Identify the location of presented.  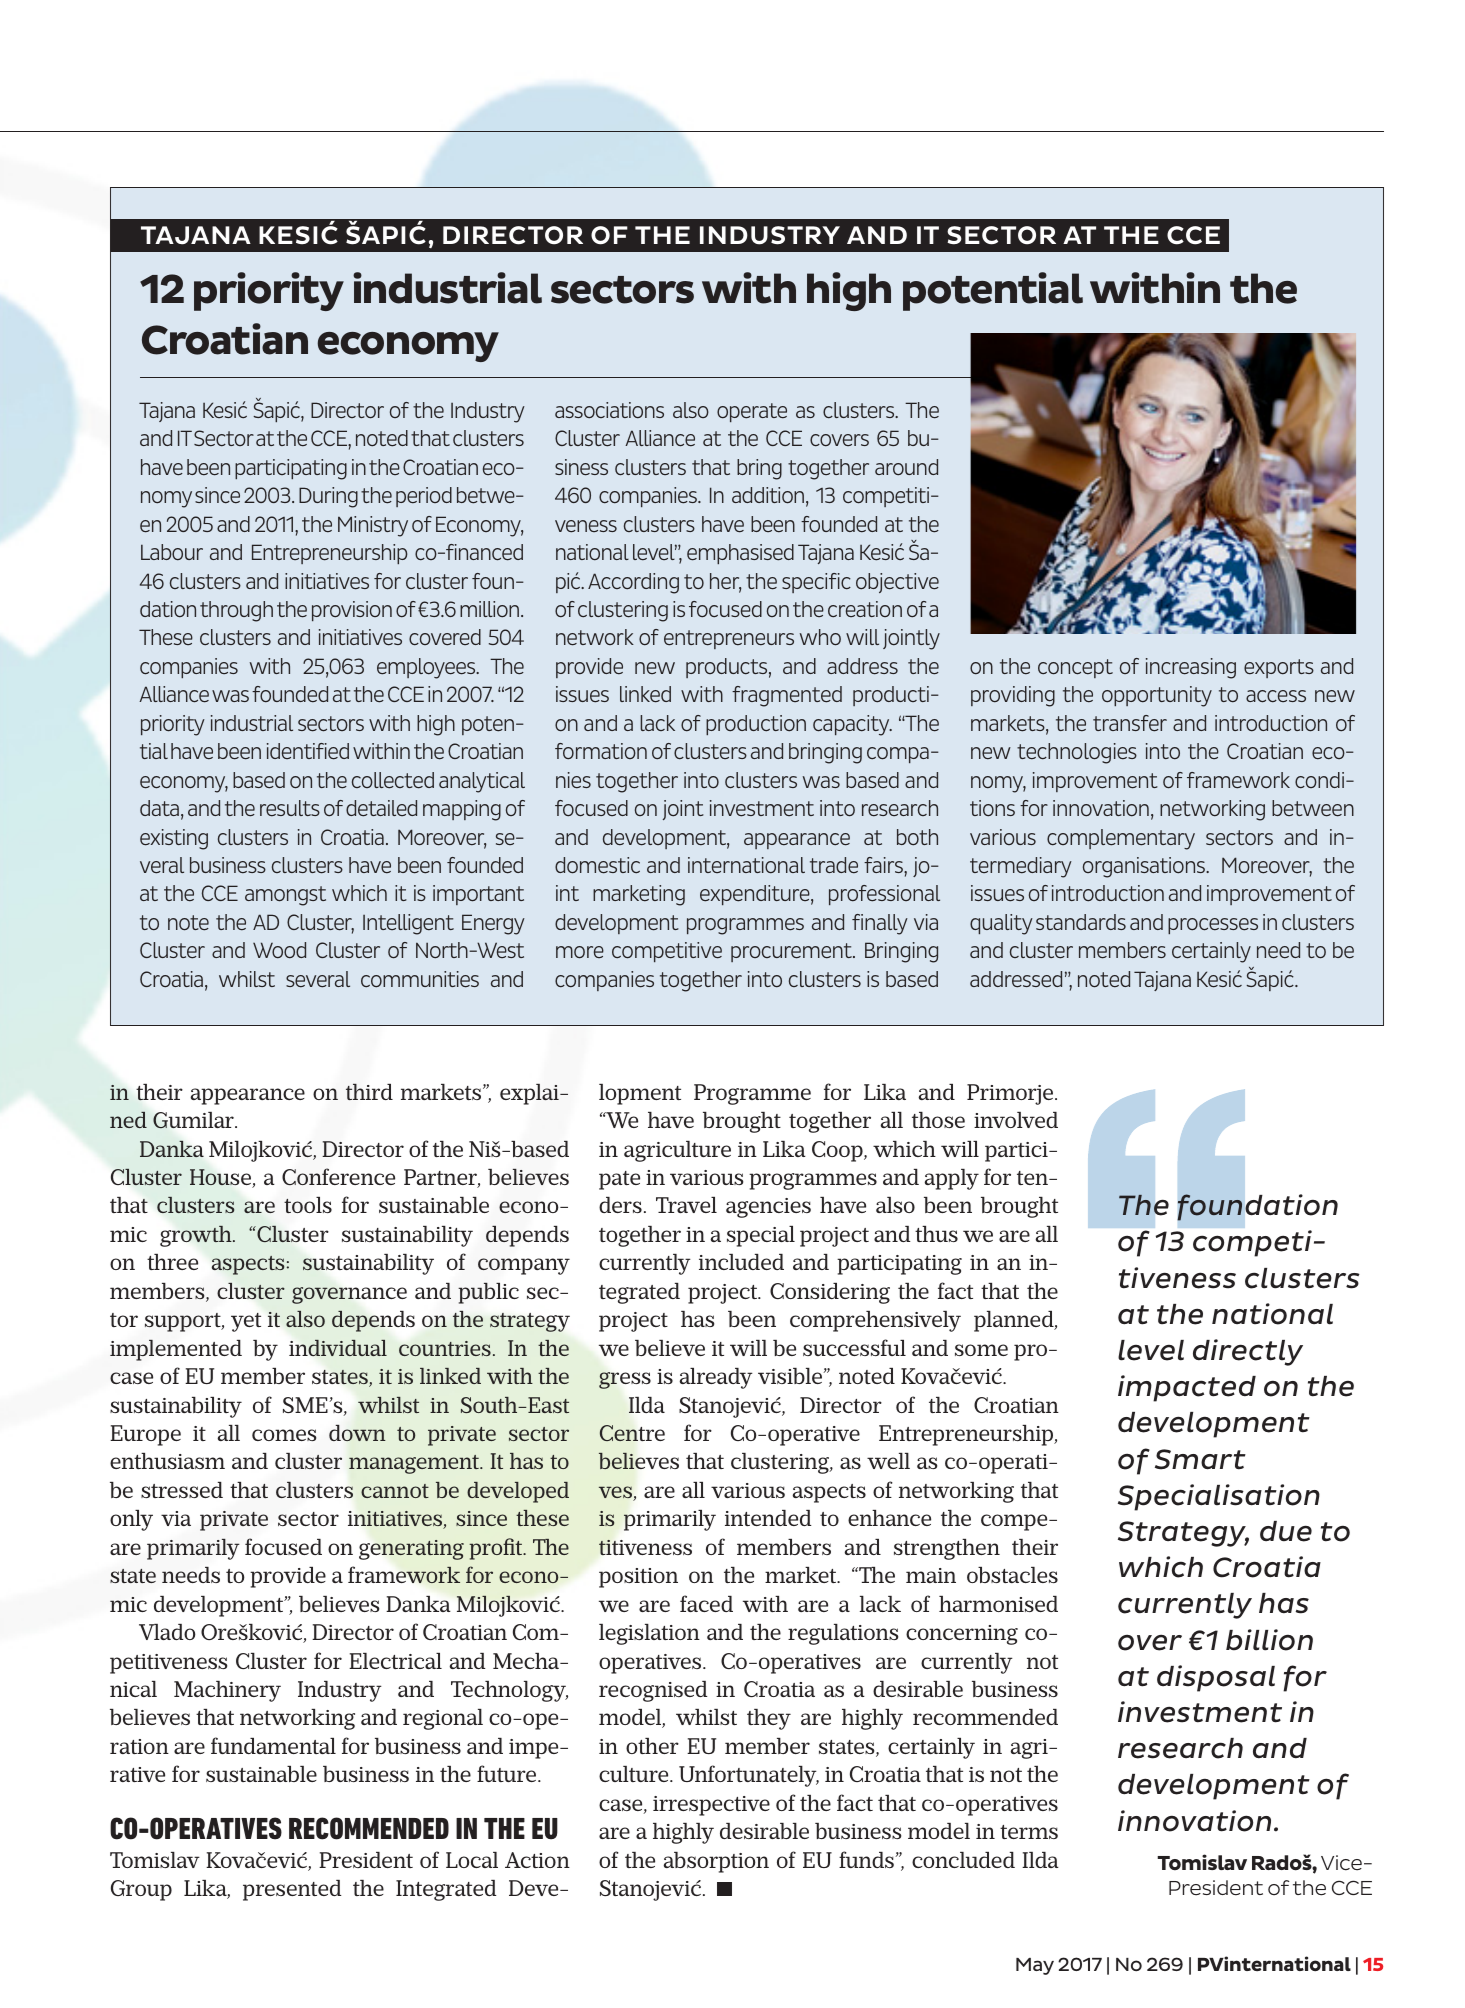
(292, 1890).
